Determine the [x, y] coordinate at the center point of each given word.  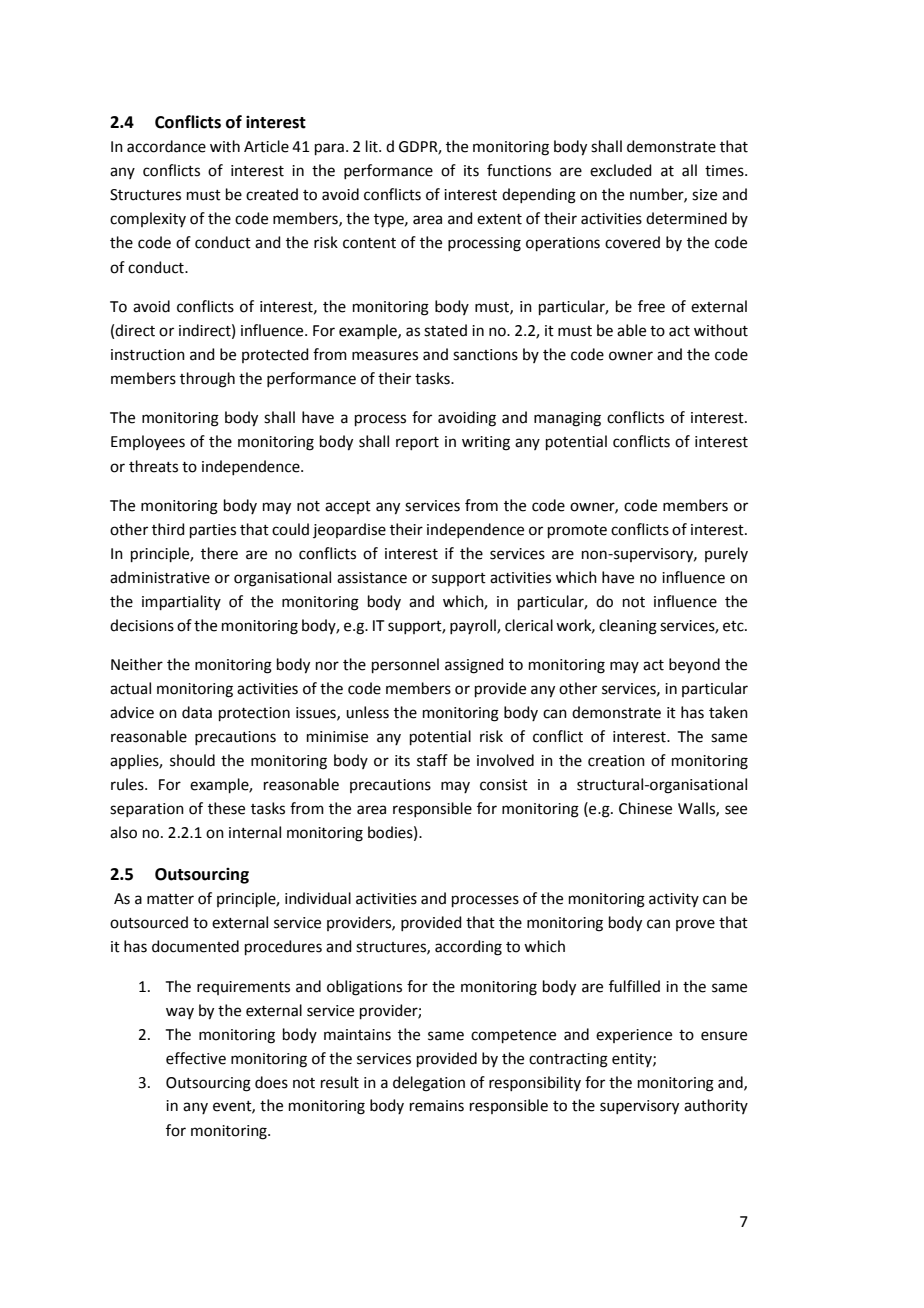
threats [153, 466]
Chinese [645, 808]
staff [432, 760]
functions [519, 170]
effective [196, 1058]
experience [634, 1036]
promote [577, 531]
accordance [166, 146]
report [417, 443]
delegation [429, 1084]
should [192, 760]
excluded [621, 170]
